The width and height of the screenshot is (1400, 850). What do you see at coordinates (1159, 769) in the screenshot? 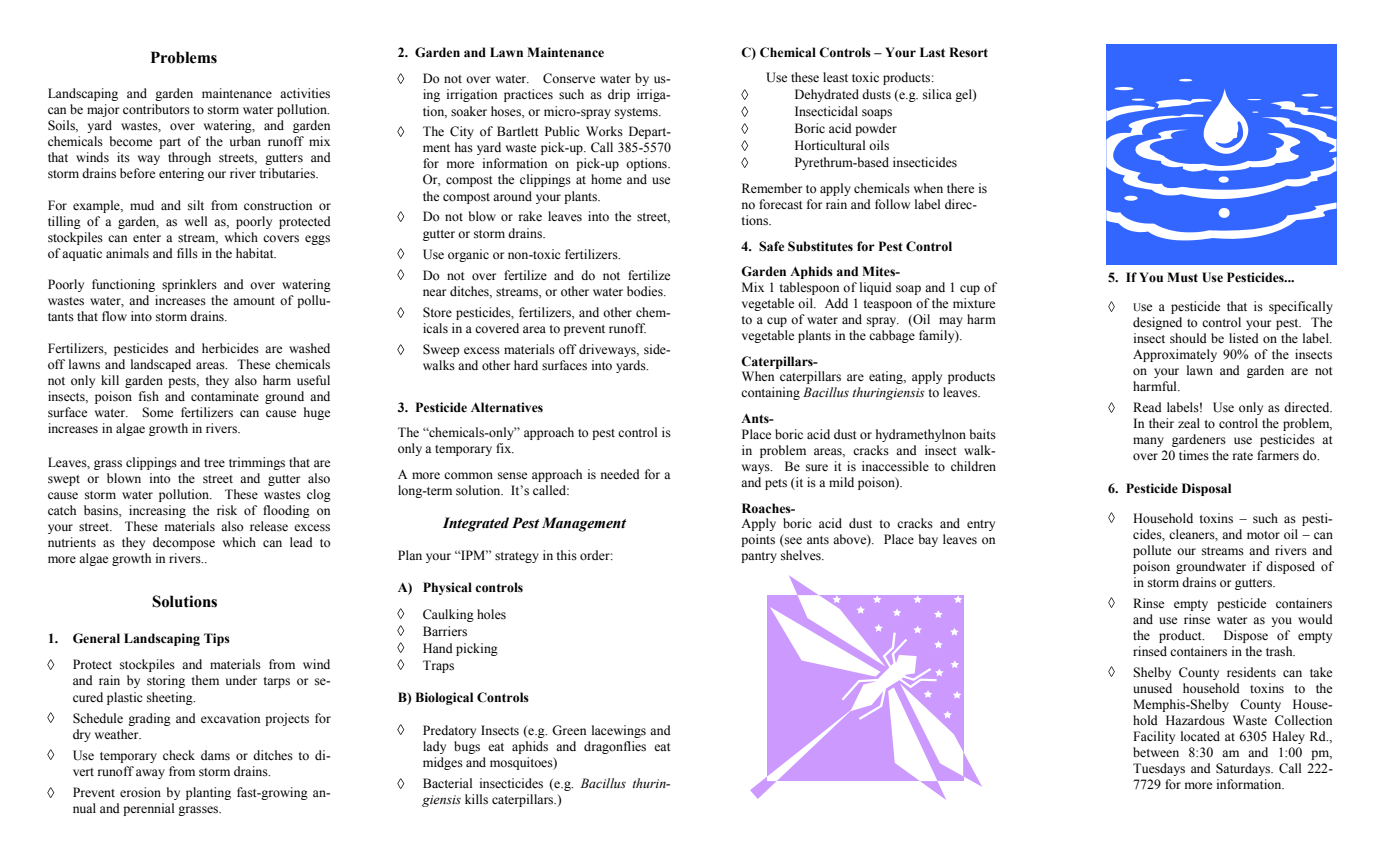
I see `Tuesdays` at bounding box center [1159, 769].
